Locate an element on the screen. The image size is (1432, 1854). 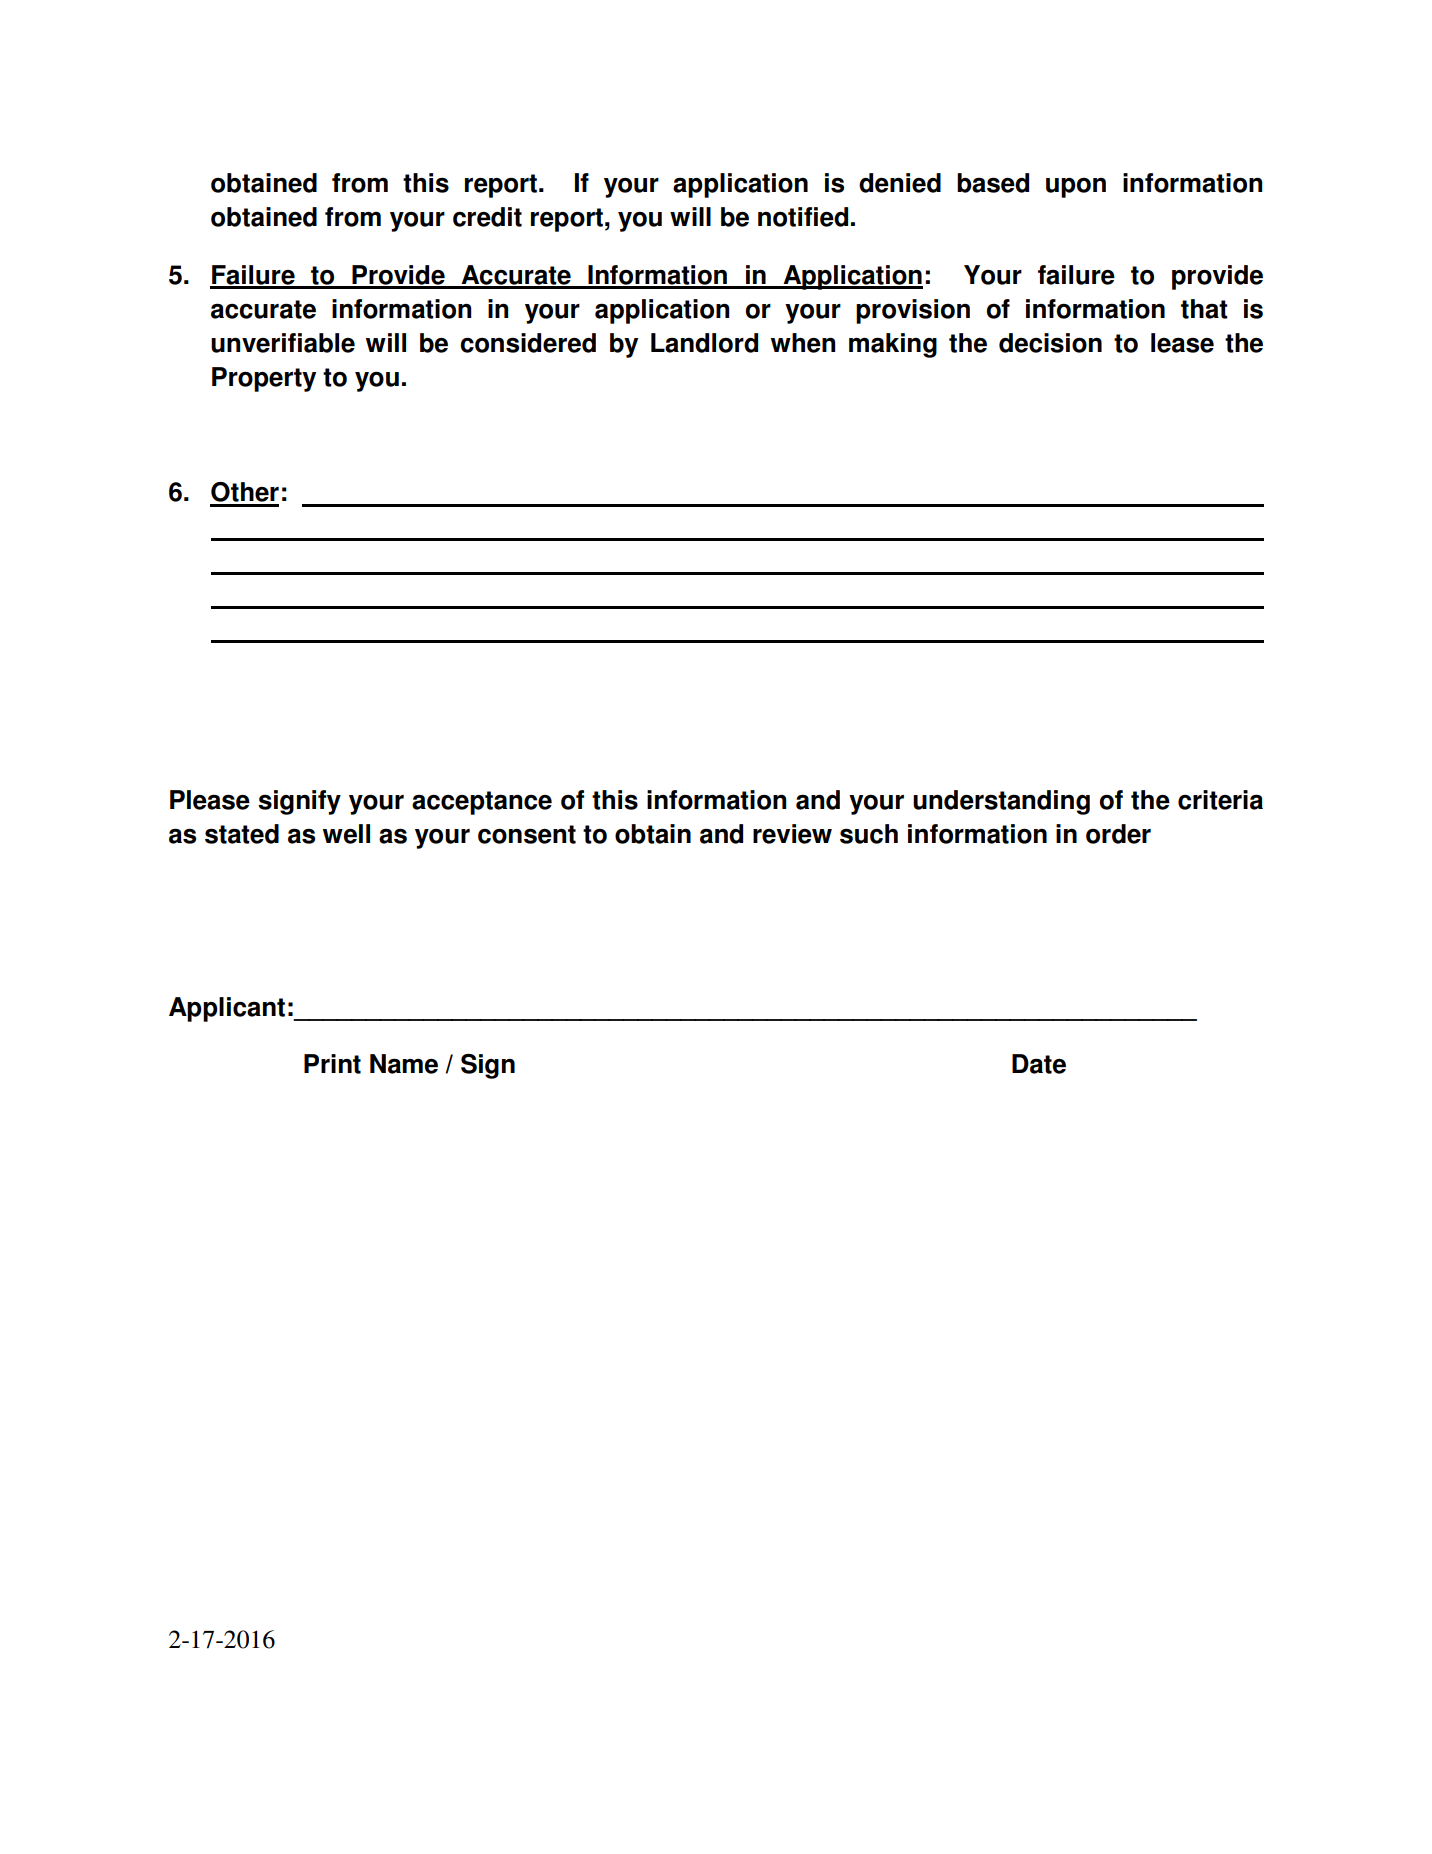
decision is located at coordinates (1050, 343).
